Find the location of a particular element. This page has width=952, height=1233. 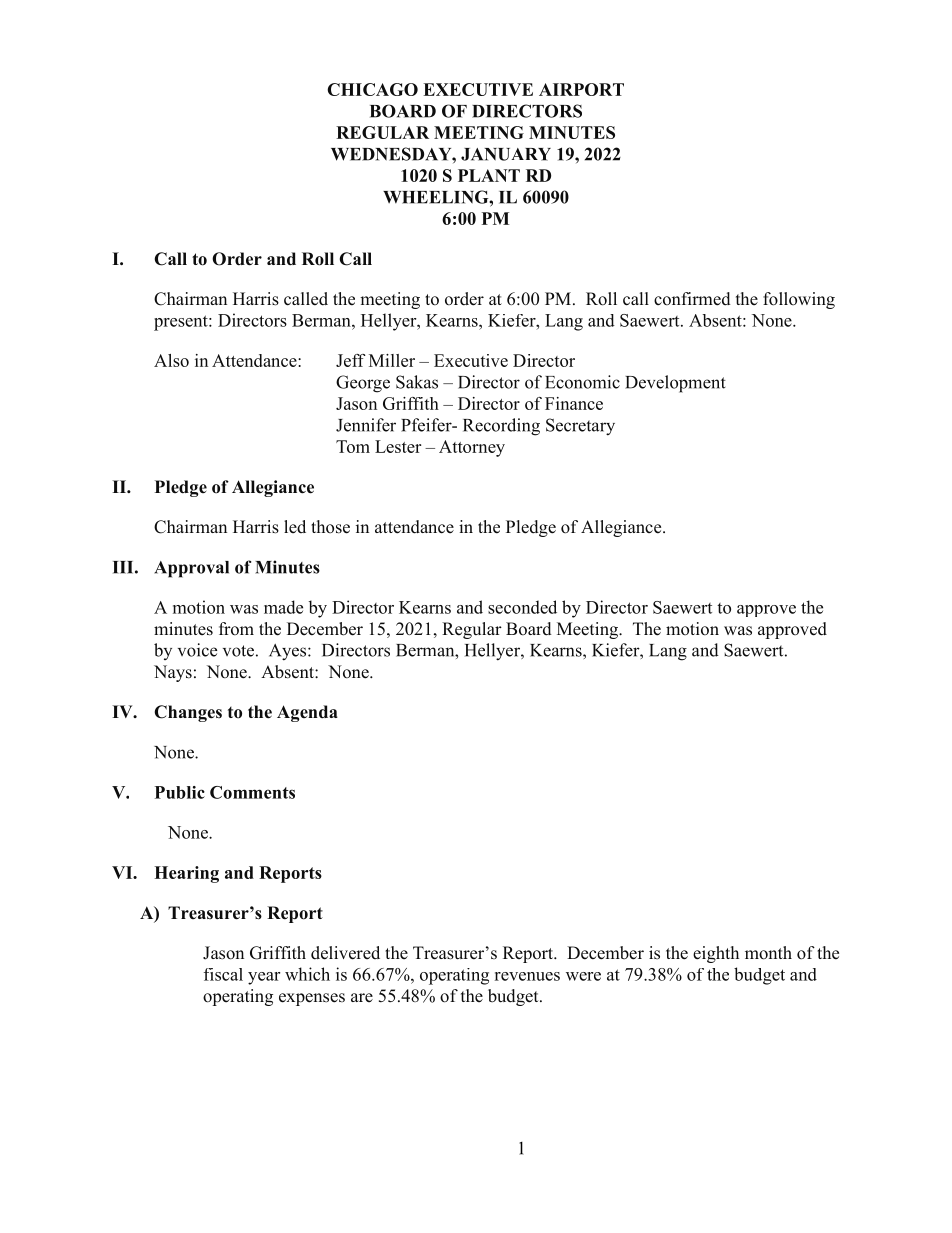

vote is located at coordinates (238, 651).
